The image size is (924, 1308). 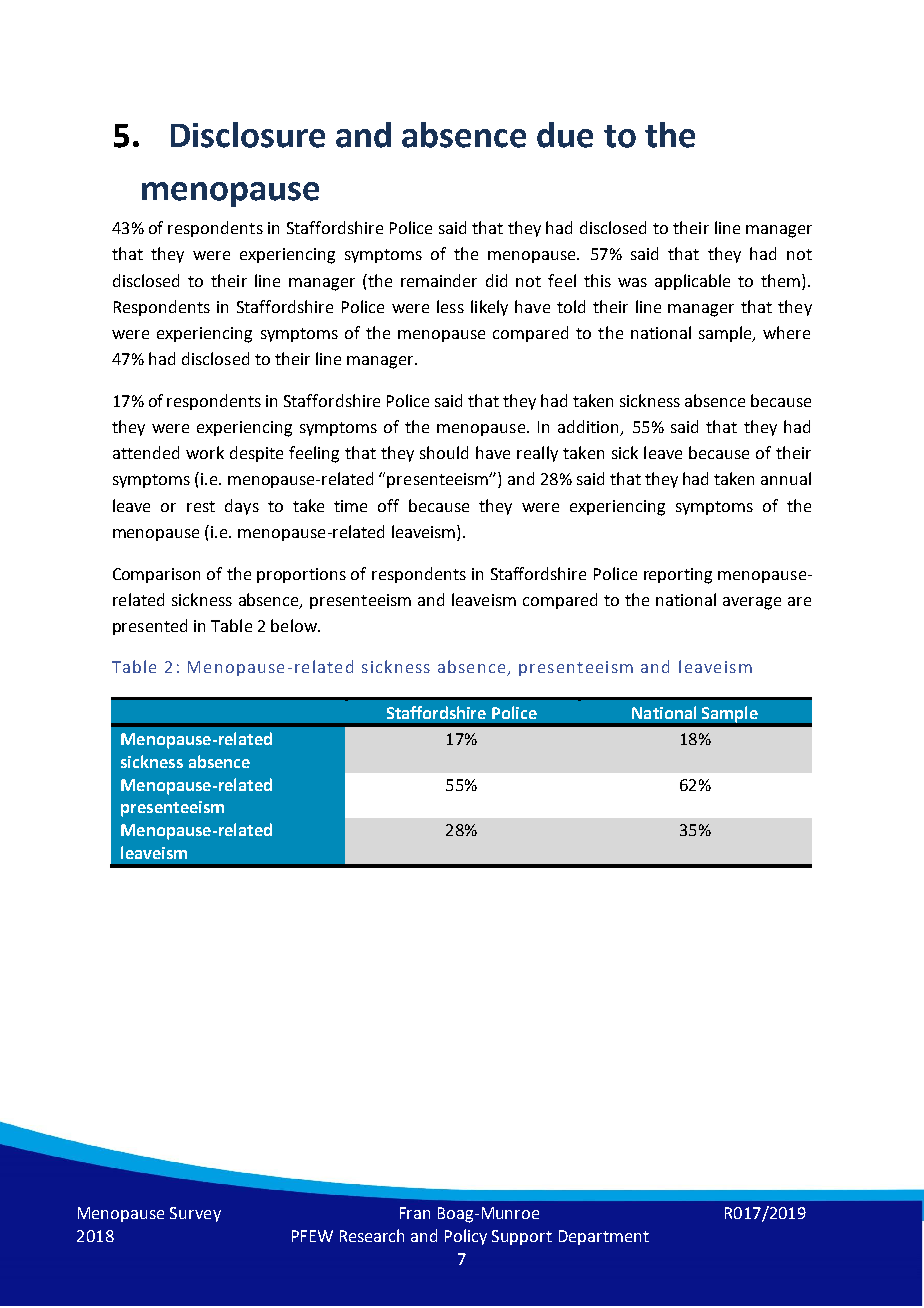 I want to click on due, so click(x=565, y=135).
